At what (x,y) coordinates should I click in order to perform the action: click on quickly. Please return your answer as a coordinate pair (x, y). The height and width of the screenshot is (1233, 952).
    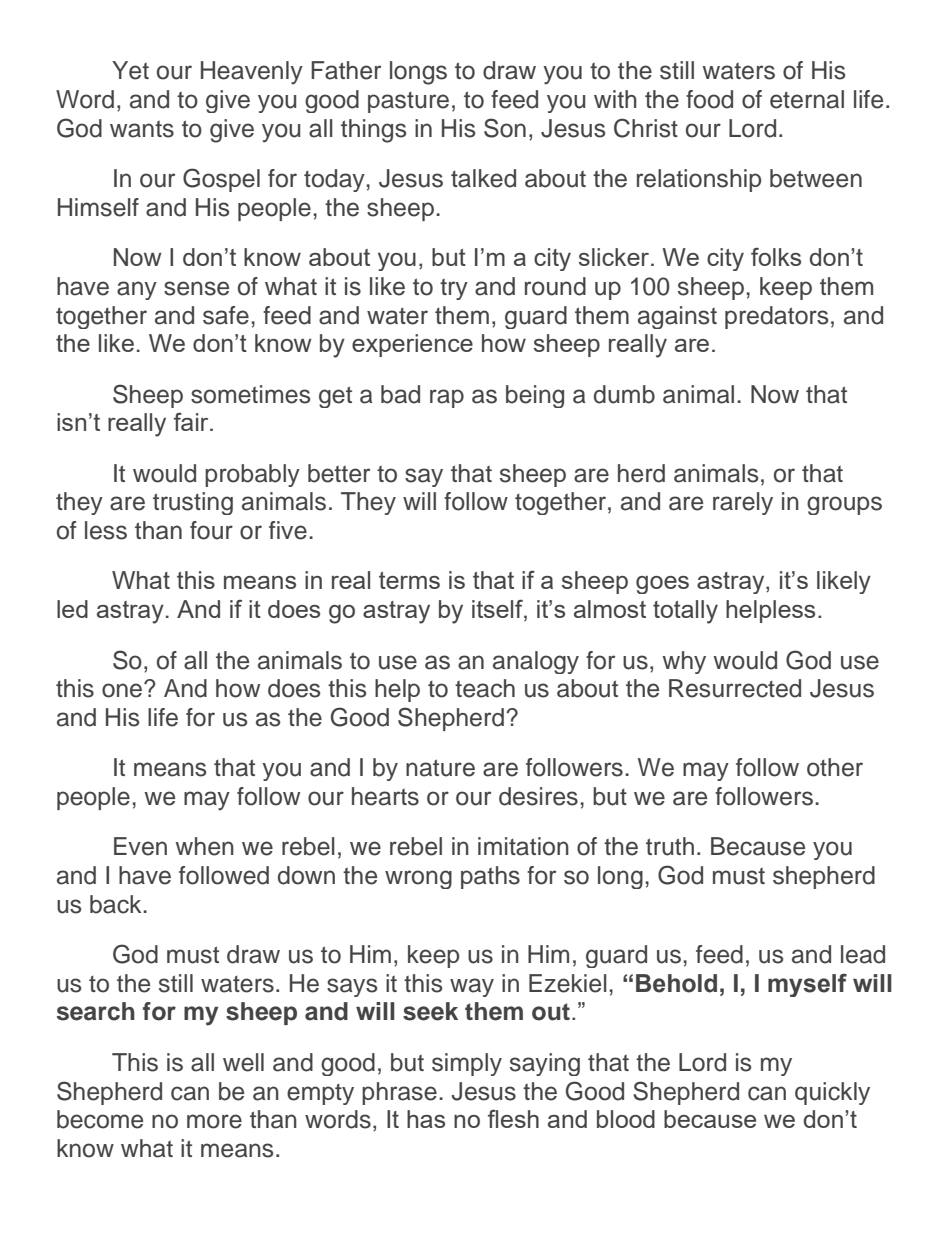
    Looking at the image, I should click on (832, 1093).
